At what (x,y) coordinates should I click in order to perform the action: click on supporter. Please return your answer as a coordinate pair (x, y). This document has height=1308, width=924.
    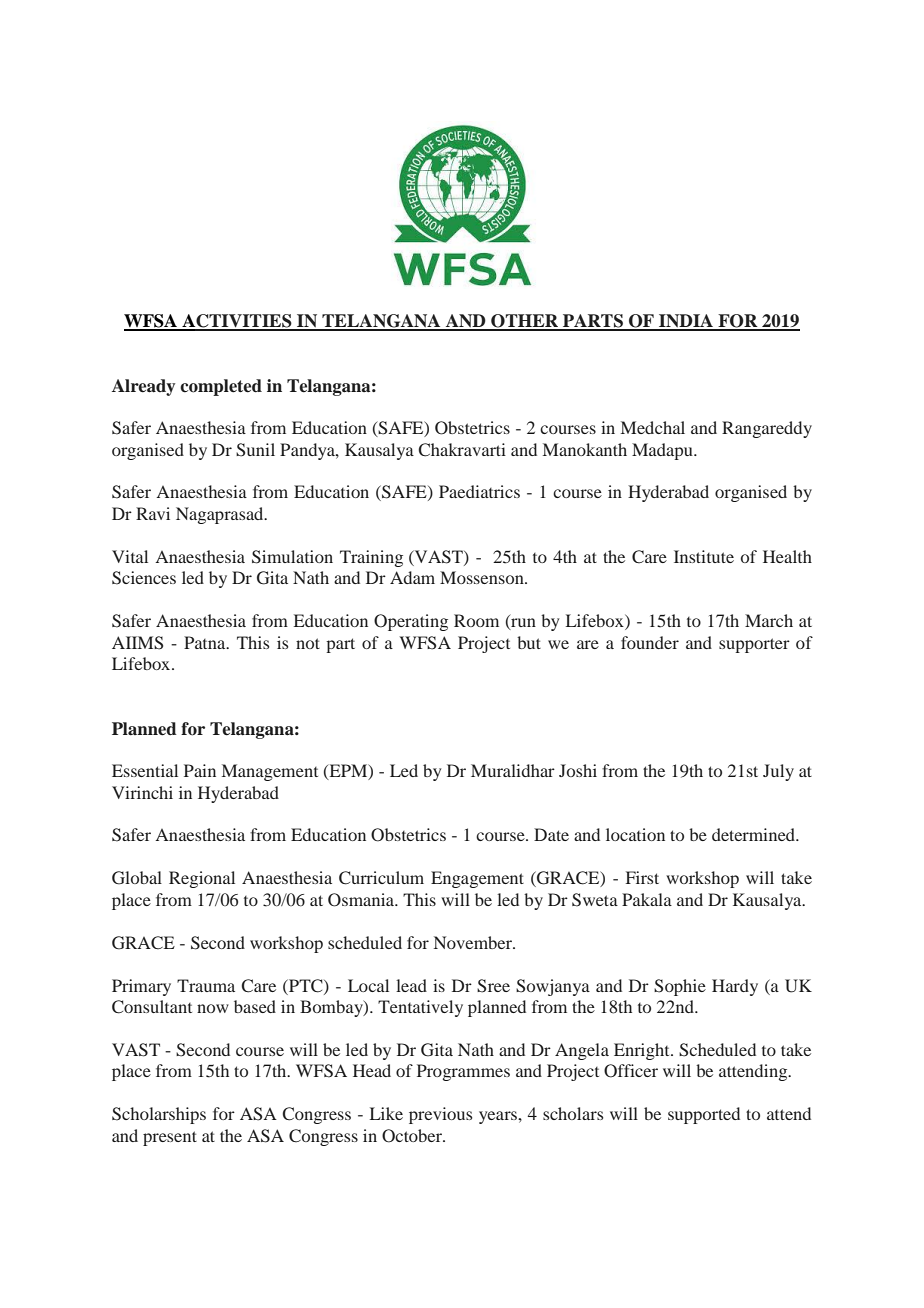
    Looking at the image, I should click on (754, 645).
